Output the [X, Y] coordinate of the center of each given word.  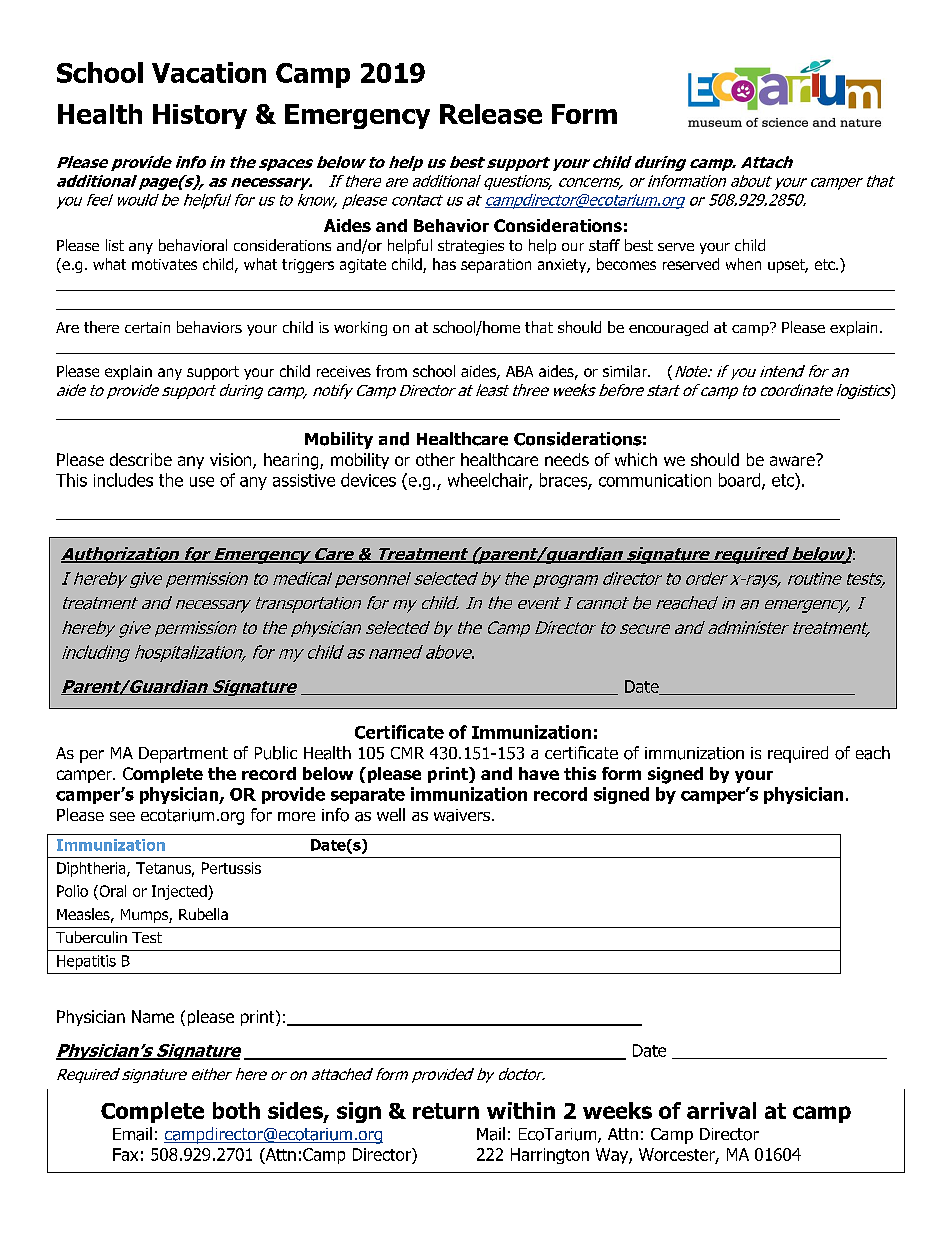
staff [604, 245]
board [739, 480]
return [446, 1111]
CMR [407, 753]
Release [491, 114]
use [202, 482]
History [200, 116]
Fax [125, 1154]
